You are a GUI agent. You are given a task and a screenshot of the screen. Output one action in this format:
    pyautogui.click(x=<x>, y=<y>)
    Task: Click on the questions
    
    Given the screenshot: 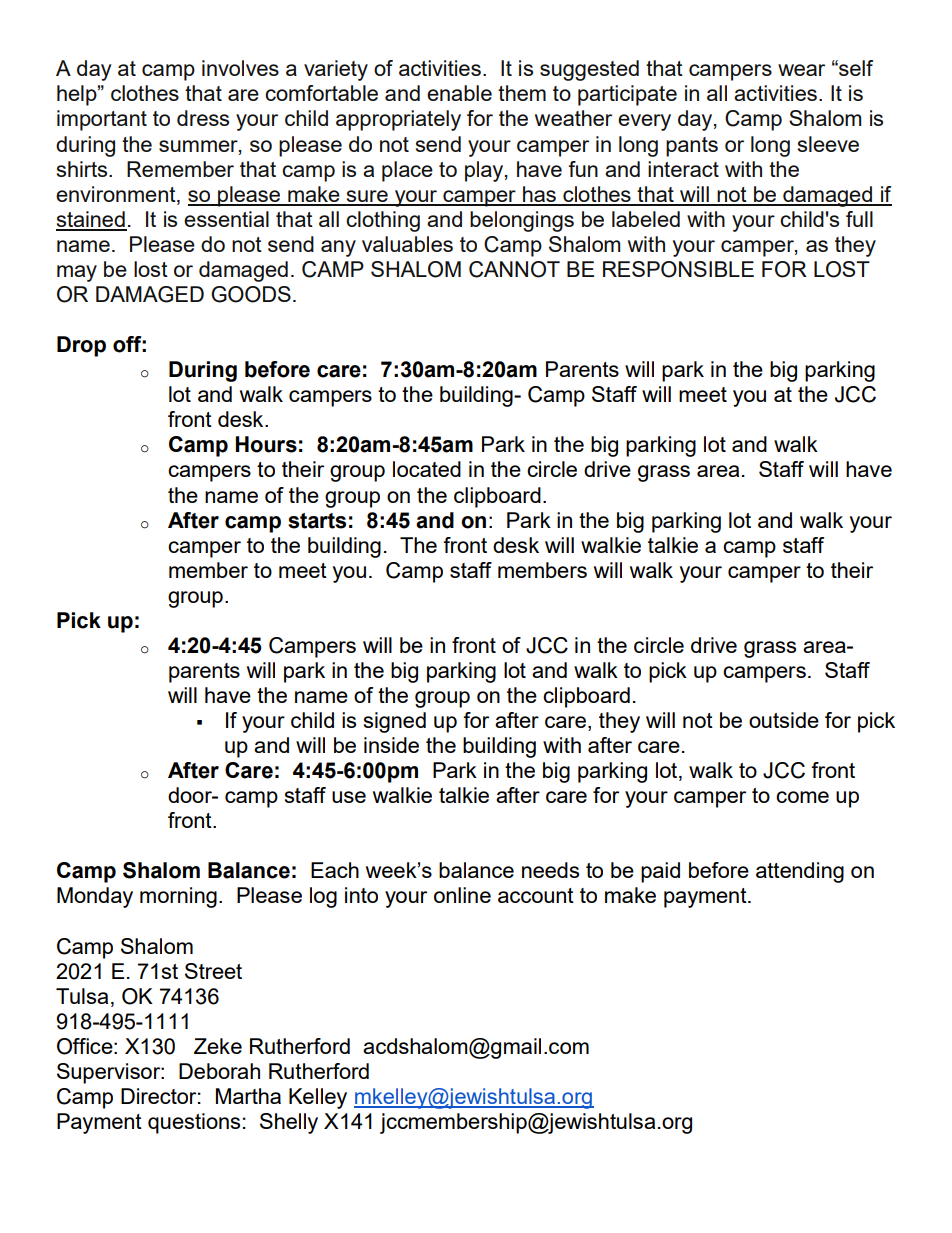 What is the action you would take?
    pyautogui.click(x=194, y=1123)
